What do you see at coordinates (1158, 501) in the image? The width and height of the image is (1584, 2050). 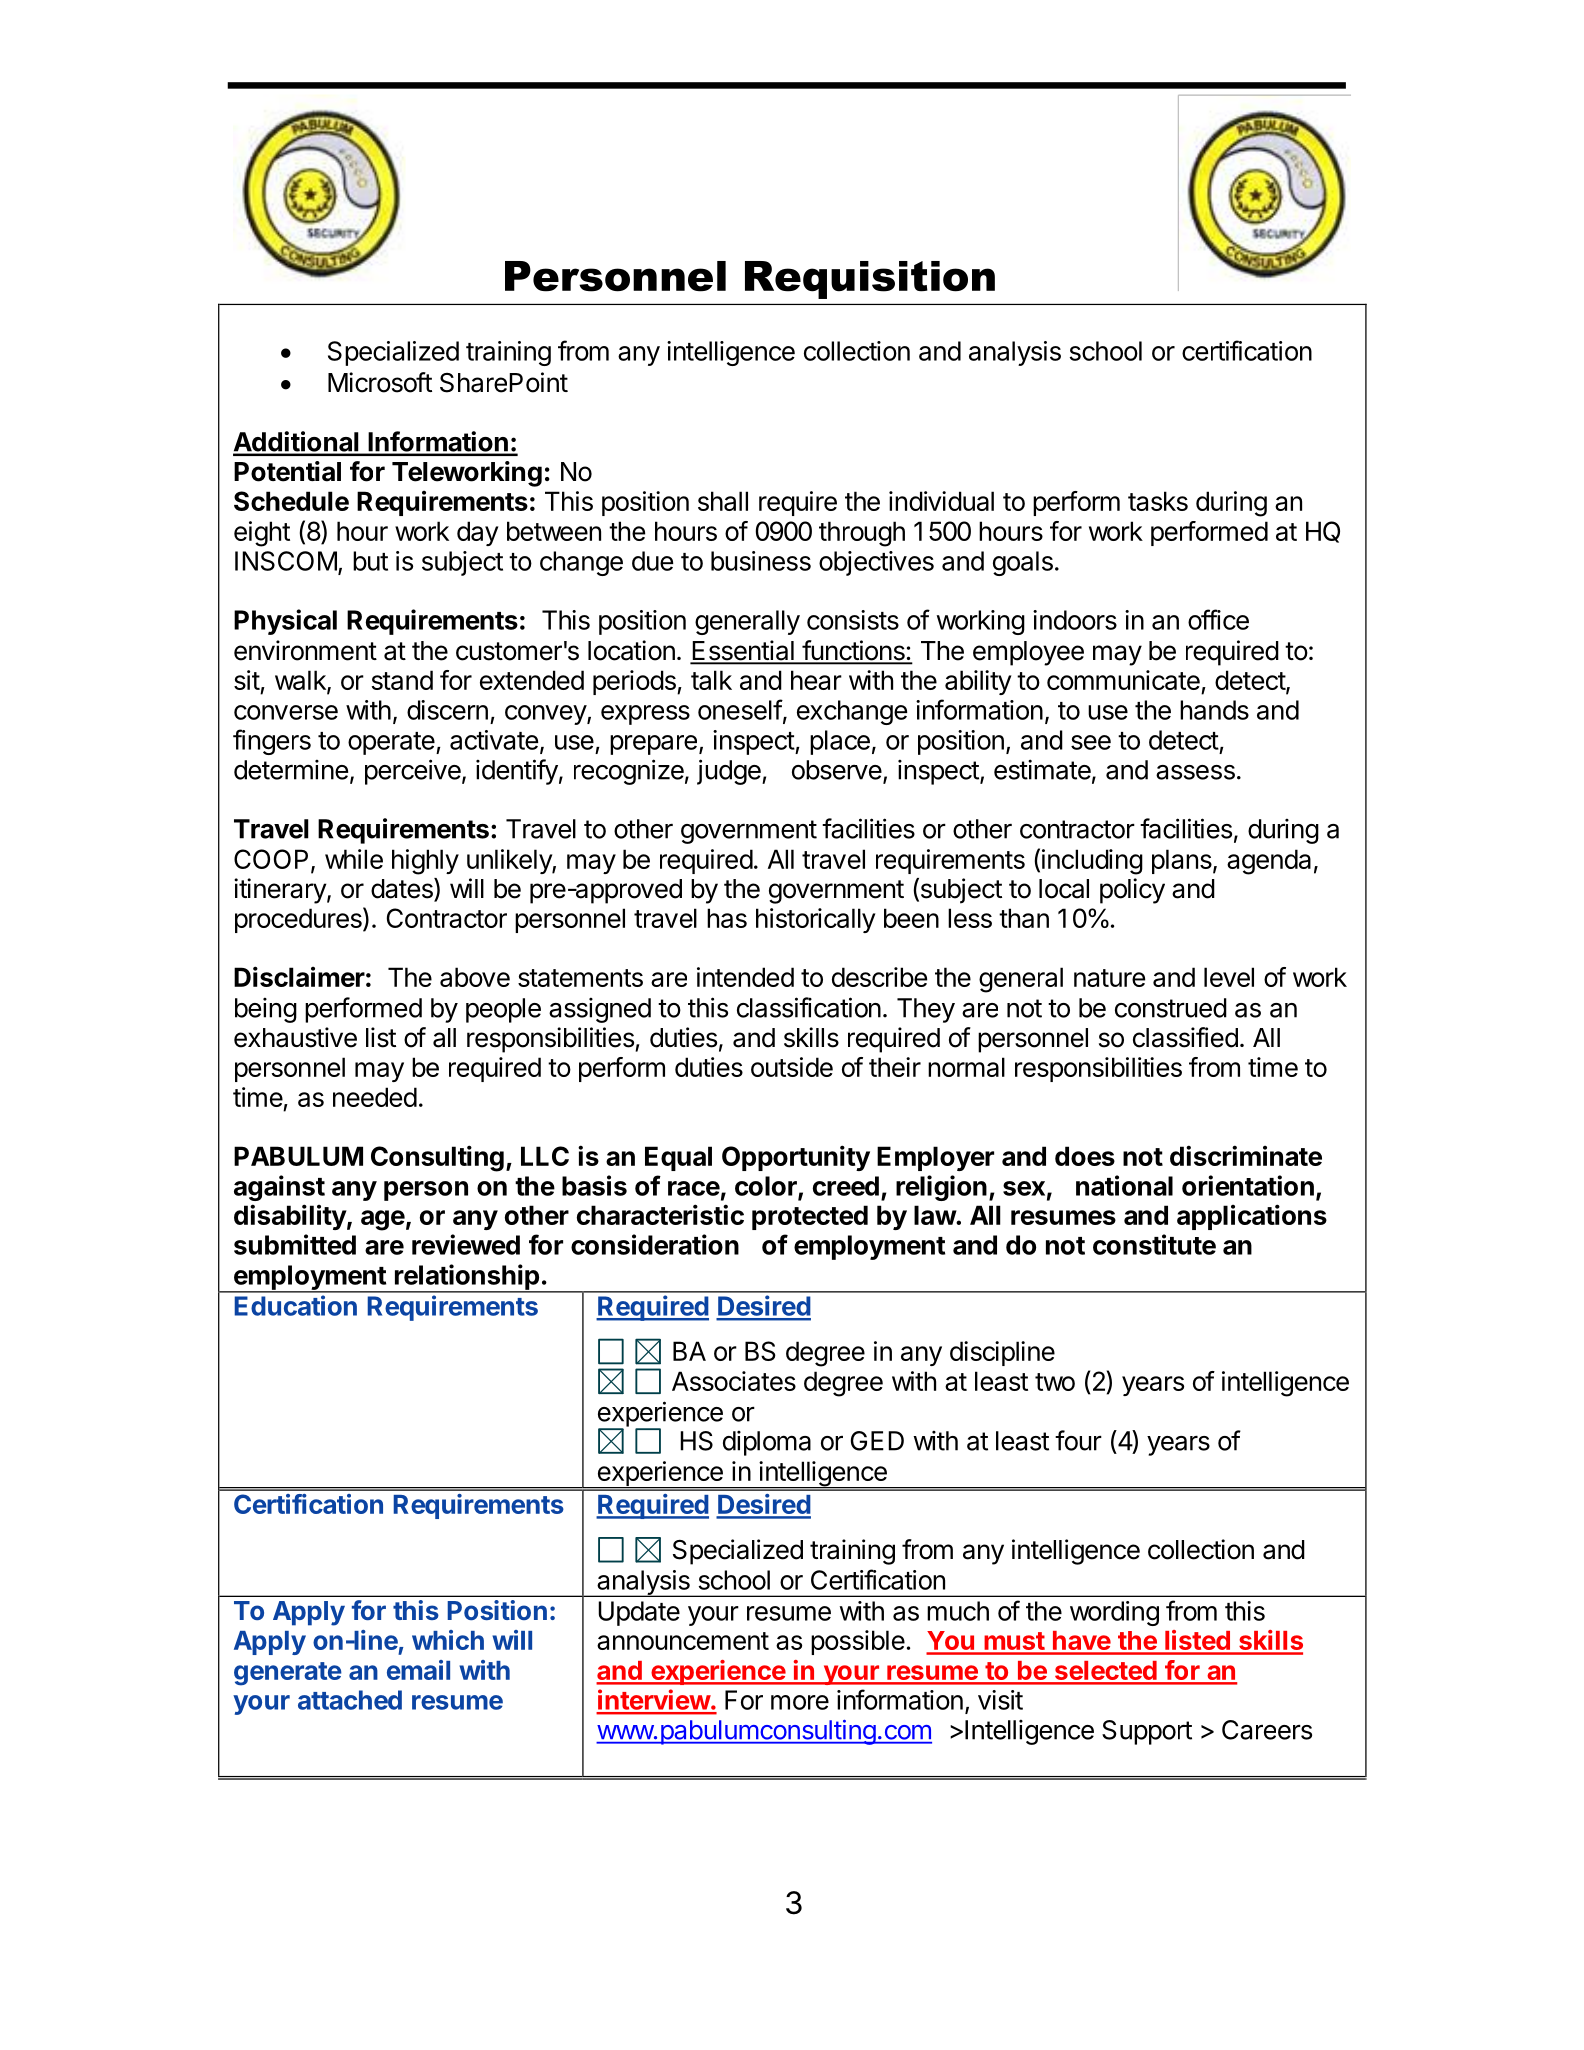 I see `tasks` at bounding box center [1158, 501].
